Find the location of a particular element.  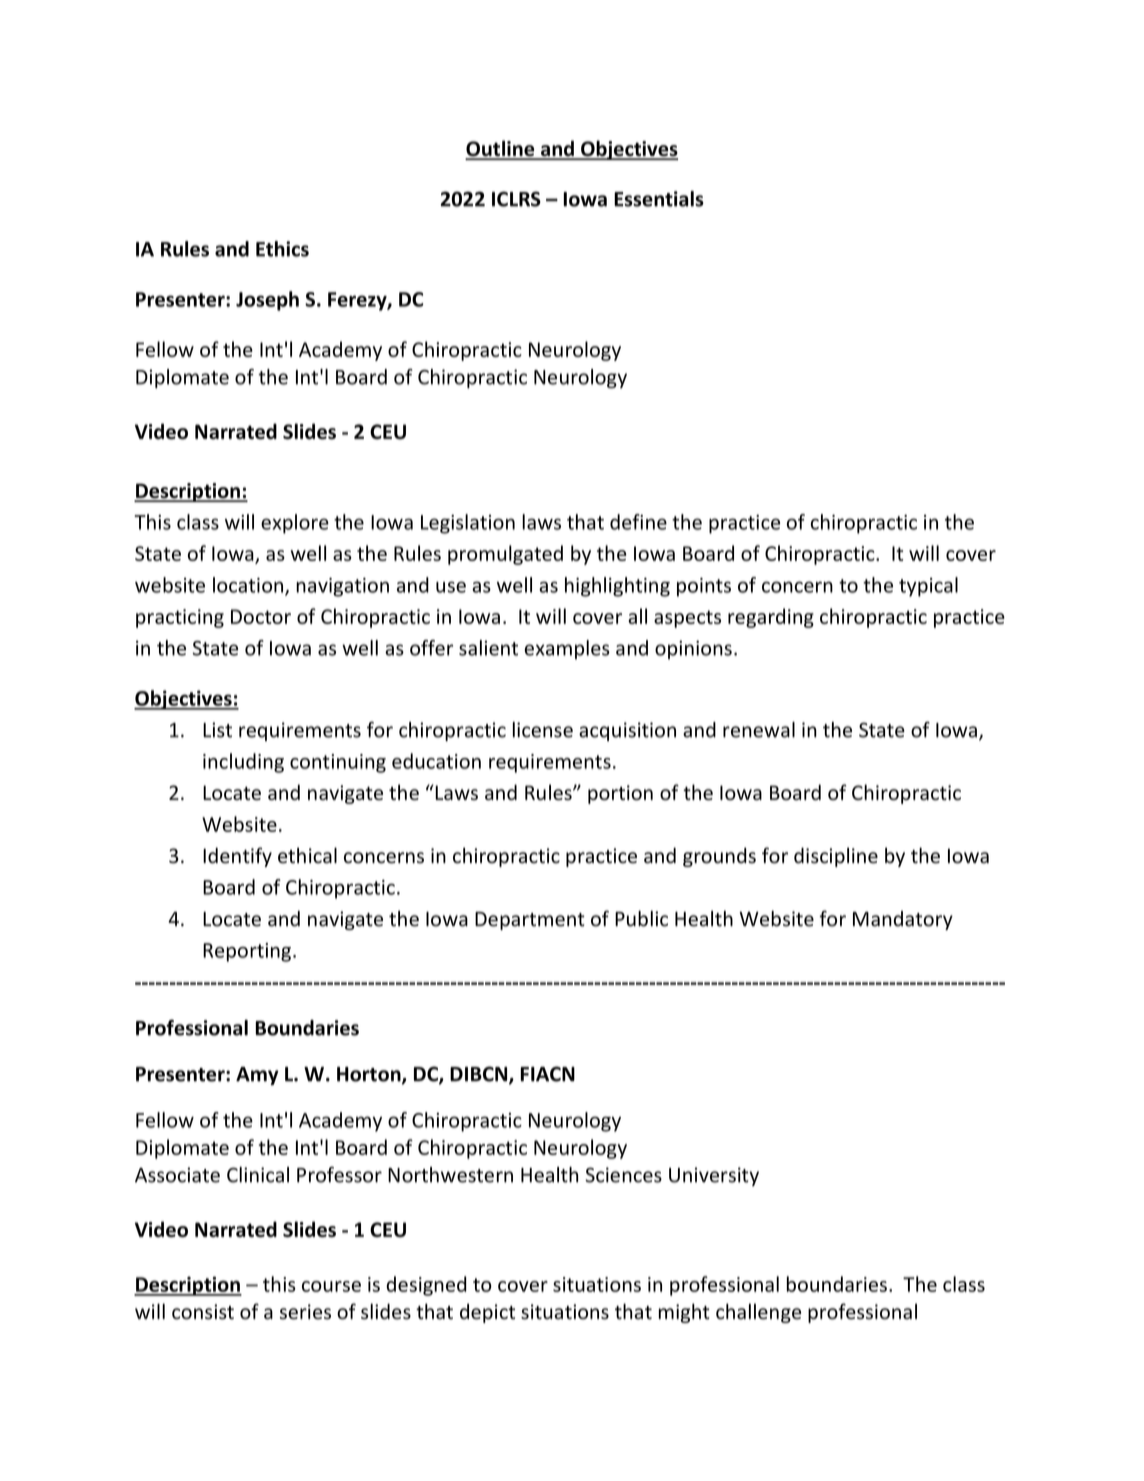

Mandatory is located at coordinates (903, 920).
